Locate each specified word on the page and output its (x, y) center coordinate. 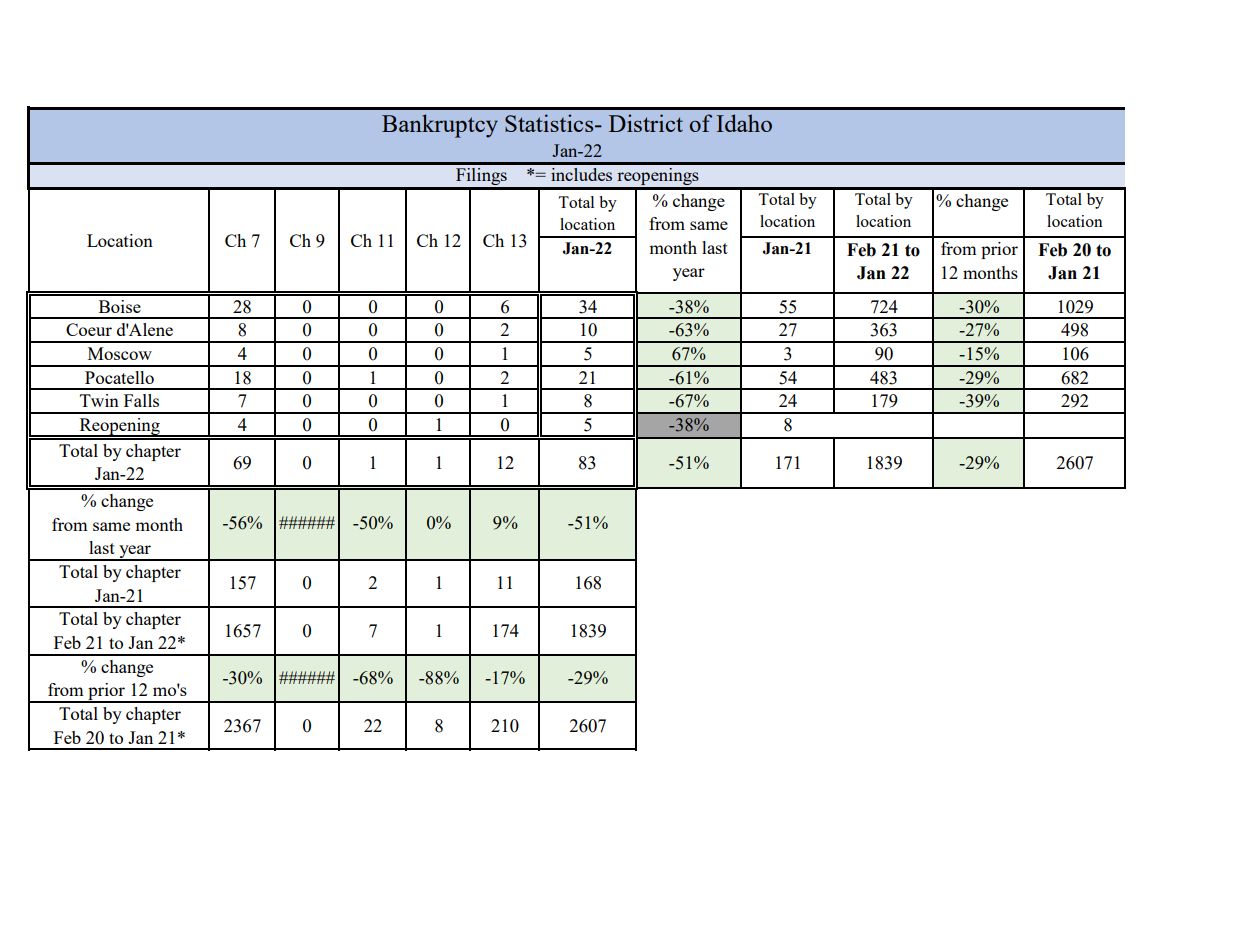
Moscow (120, 353)
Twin (99, 400)
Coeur (89, 329)
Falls (141, 400)
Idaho (744, 123)
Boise (120, 306)
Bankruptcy (440, 126)
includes (581, 174)
